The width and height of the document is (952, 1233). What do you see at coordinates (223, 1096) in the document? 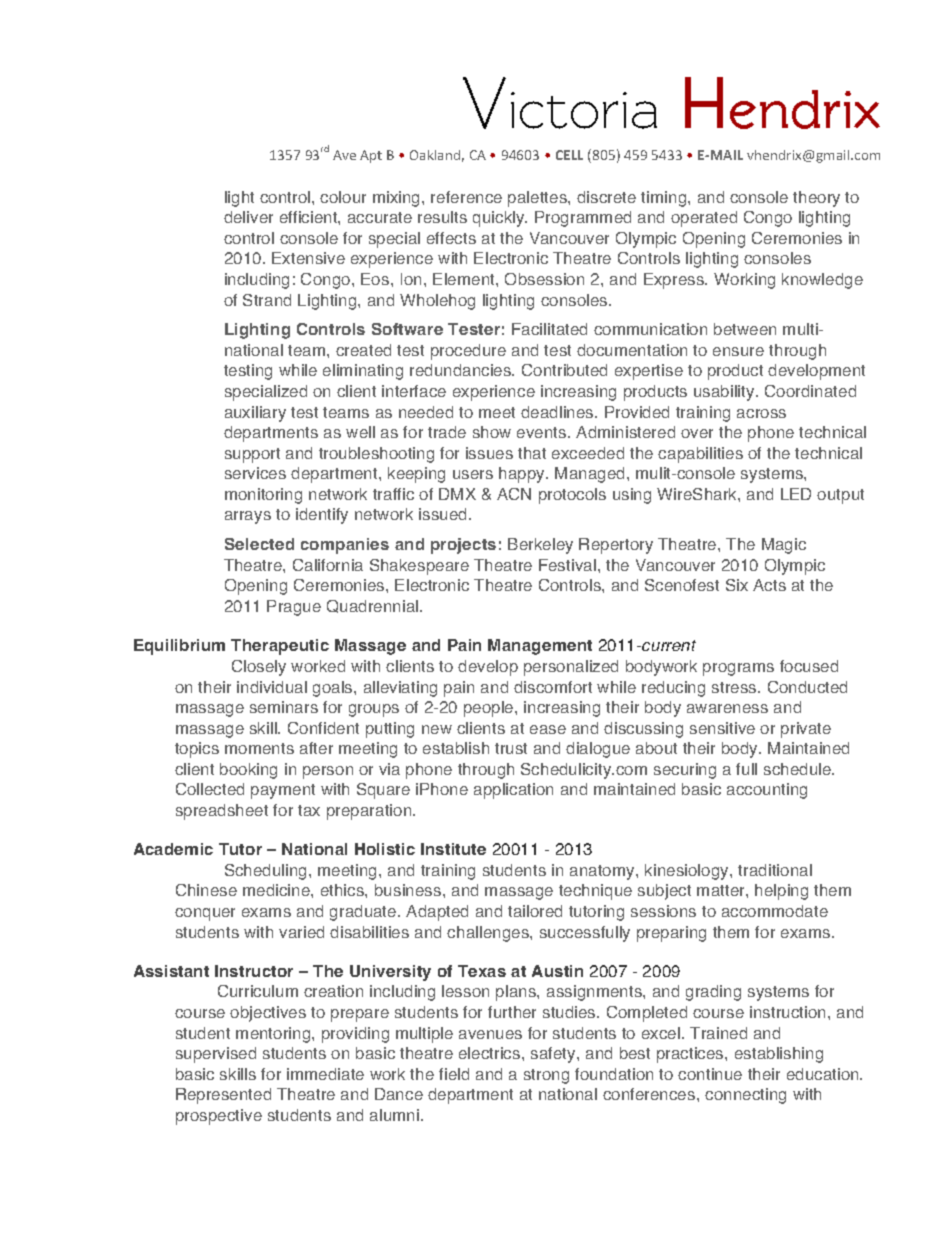
I see `Represented` at bounding box center [223, 1096].
